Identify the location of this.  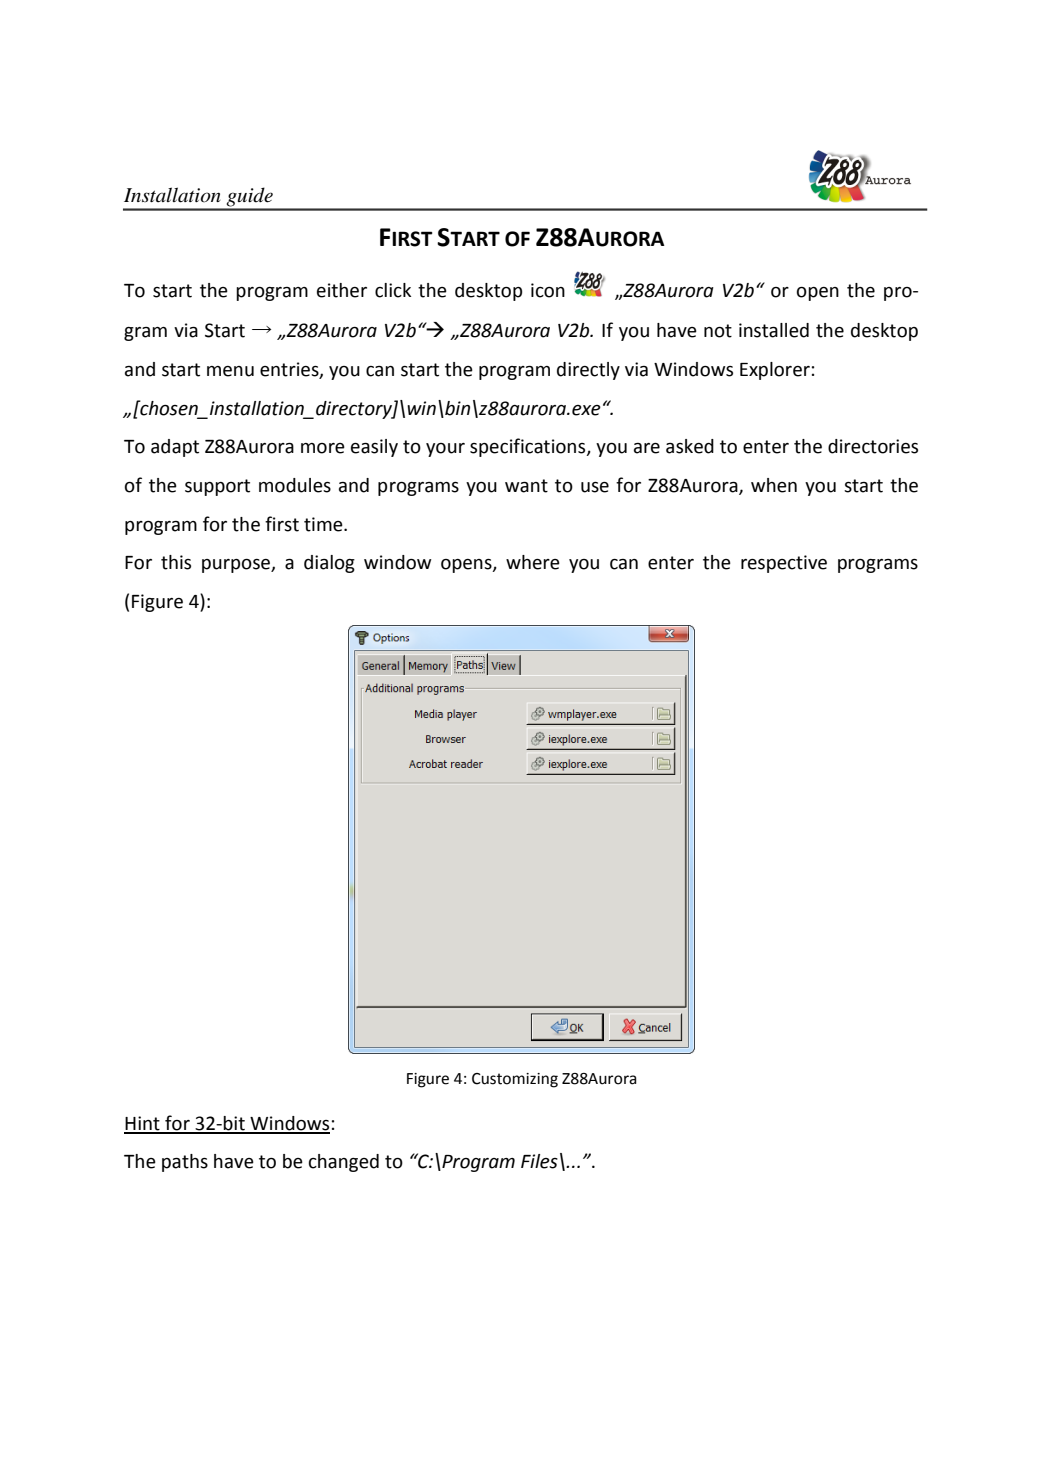
(176, 562).
